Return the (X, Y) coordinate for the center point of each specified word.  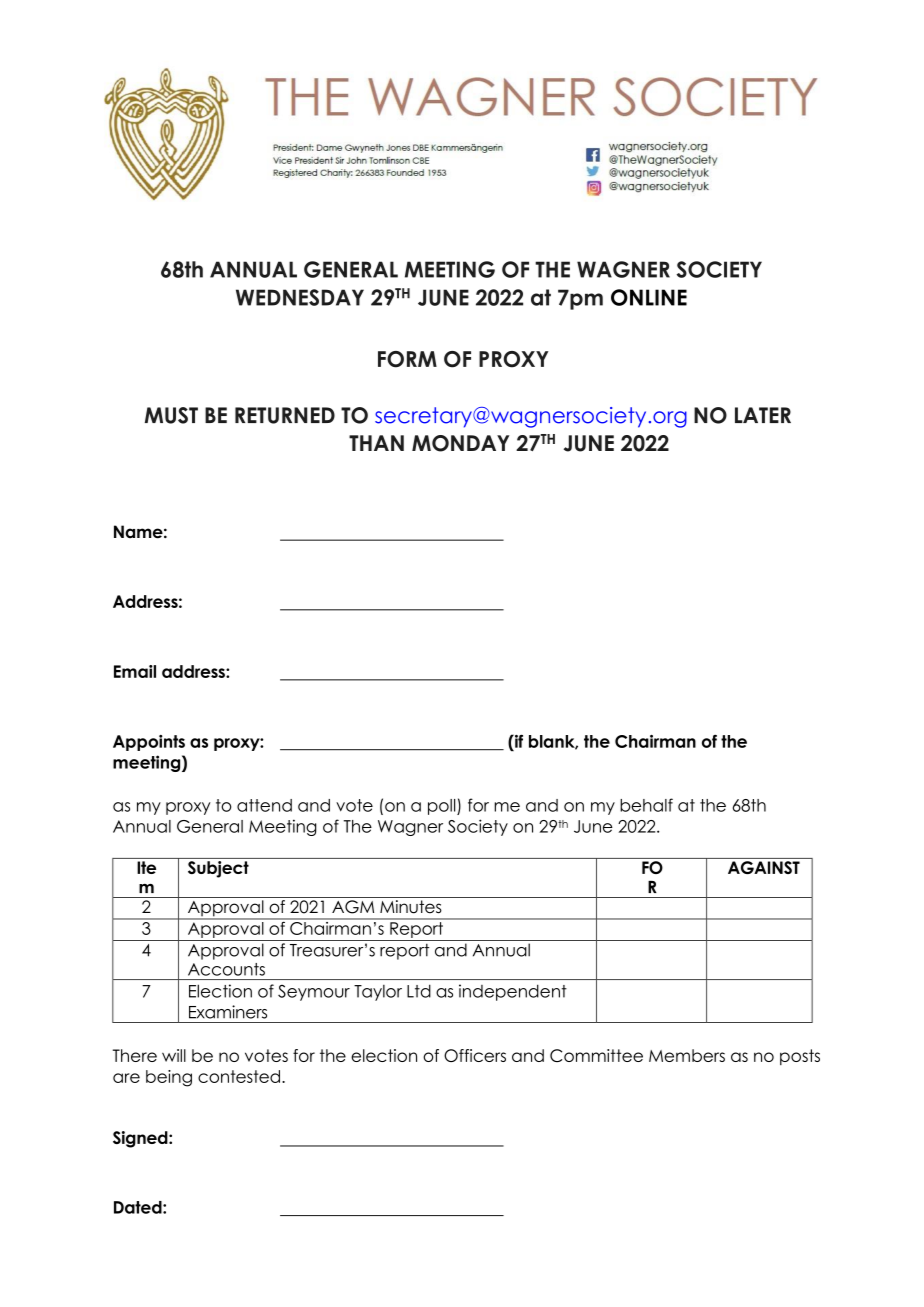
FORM (407, 359)
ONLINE (649, 297)
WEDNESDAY (300, 297)
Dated (139, 1207)
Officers (475, 1055)
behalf (646, 805)
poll (443, 807)
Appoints (149, 743)
